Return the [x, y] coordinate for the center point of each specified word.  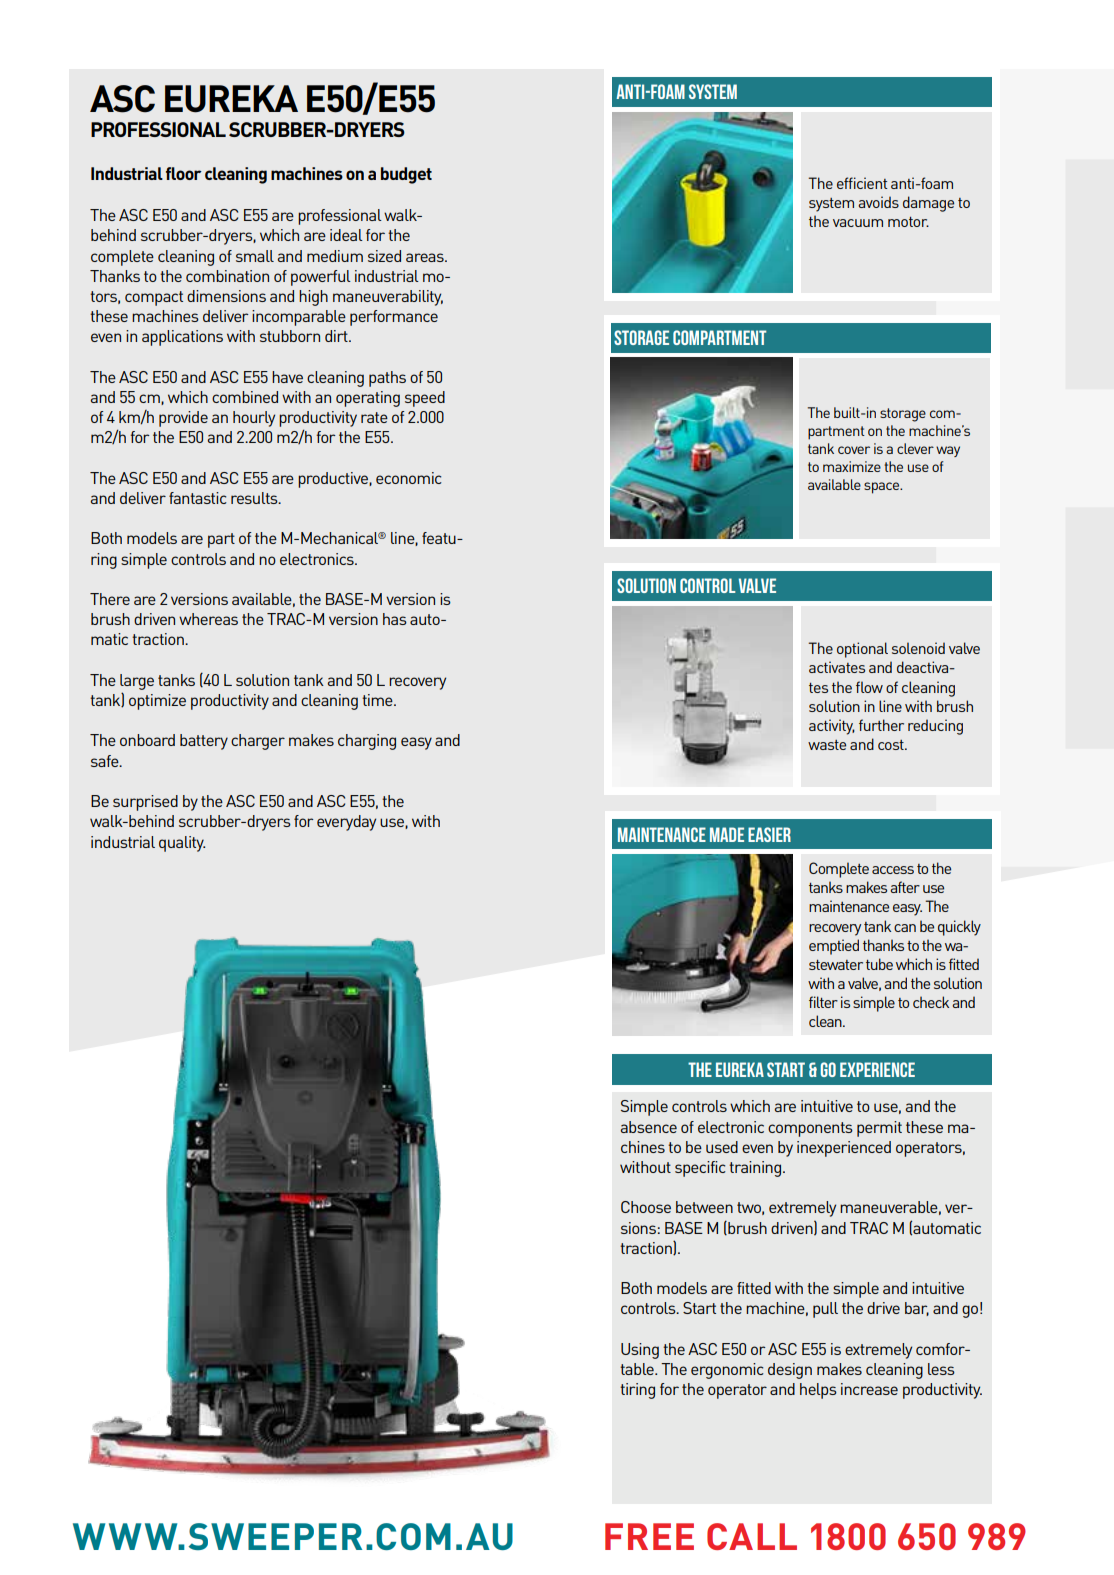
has [395, 619]
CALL [752, 1536]
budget [406, 175]
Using [640, 1351]
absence [648, 1127]
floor [184, 173]
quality [182, 844]
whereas [208, 619]
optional [862, 650]
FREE [649, 1536]
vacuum [858, 223]
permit [879, 1129]
